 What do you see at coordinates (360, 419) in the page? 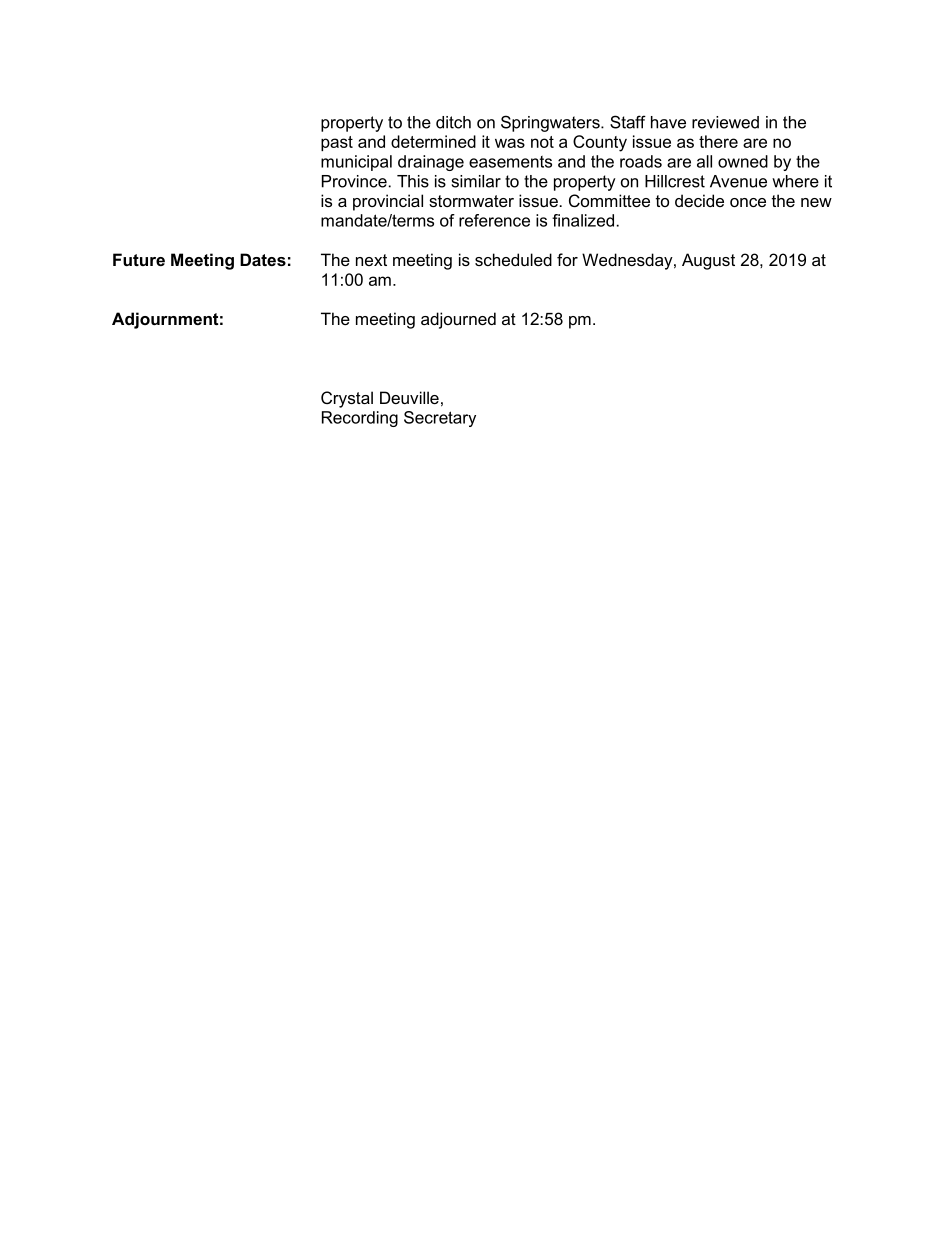
I see `Recording` at bounding box center [360, 419].
